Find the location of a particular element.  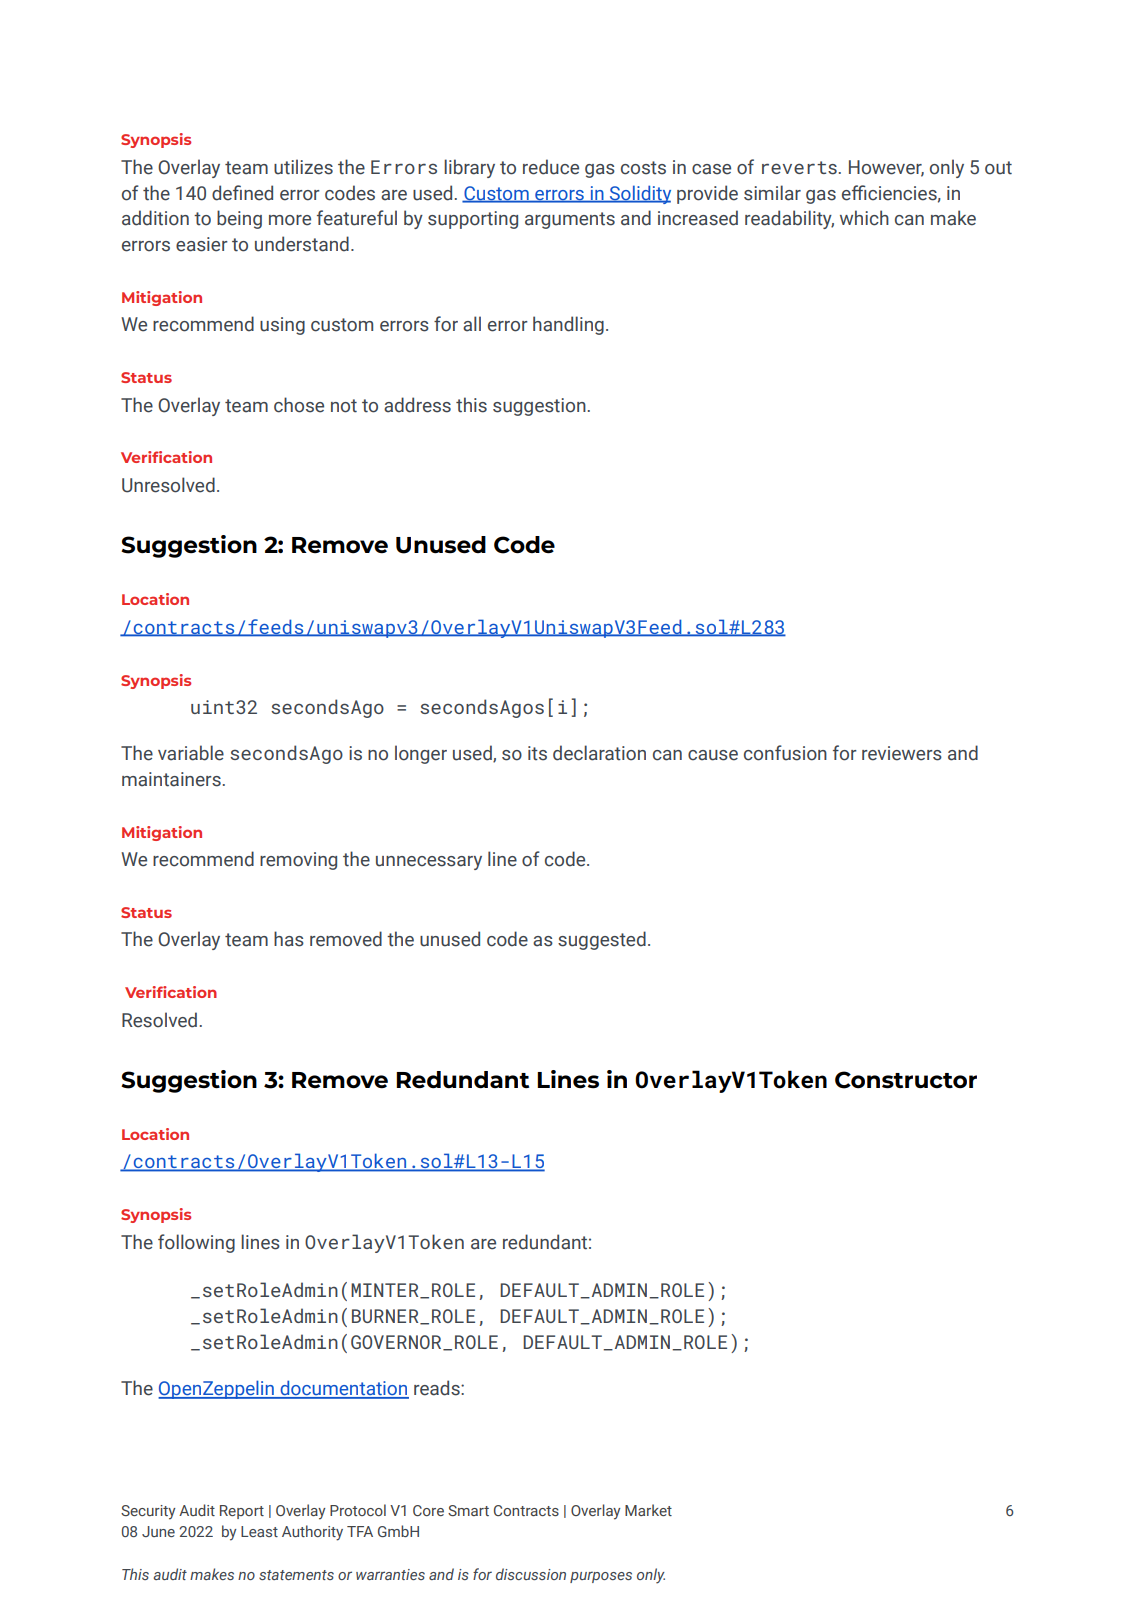

purposes is located at coordinates (601, 1577).
